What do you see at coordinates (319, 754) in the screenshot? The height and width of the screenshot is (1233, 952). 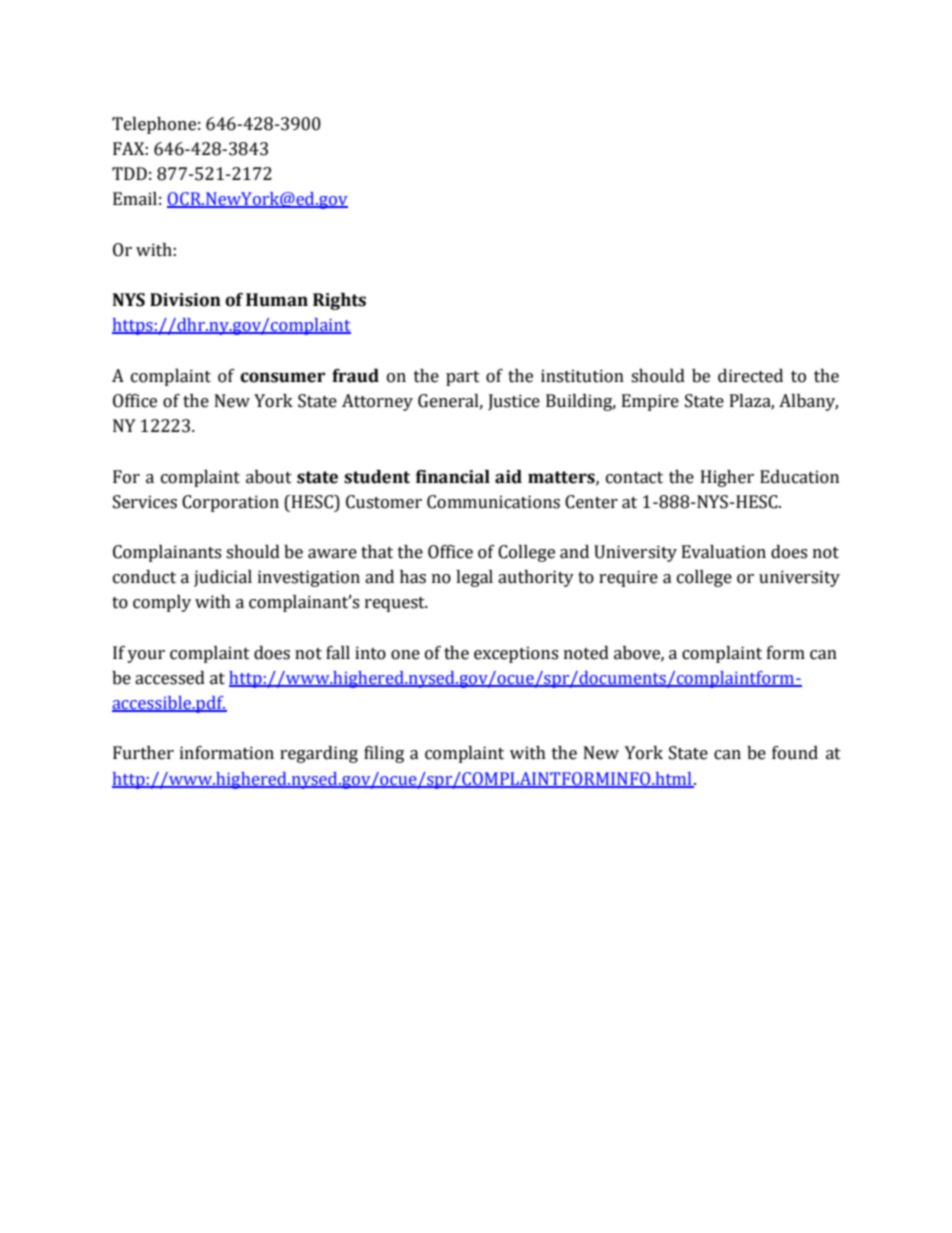 I see `regarding` at bounding box center [319, 754].
